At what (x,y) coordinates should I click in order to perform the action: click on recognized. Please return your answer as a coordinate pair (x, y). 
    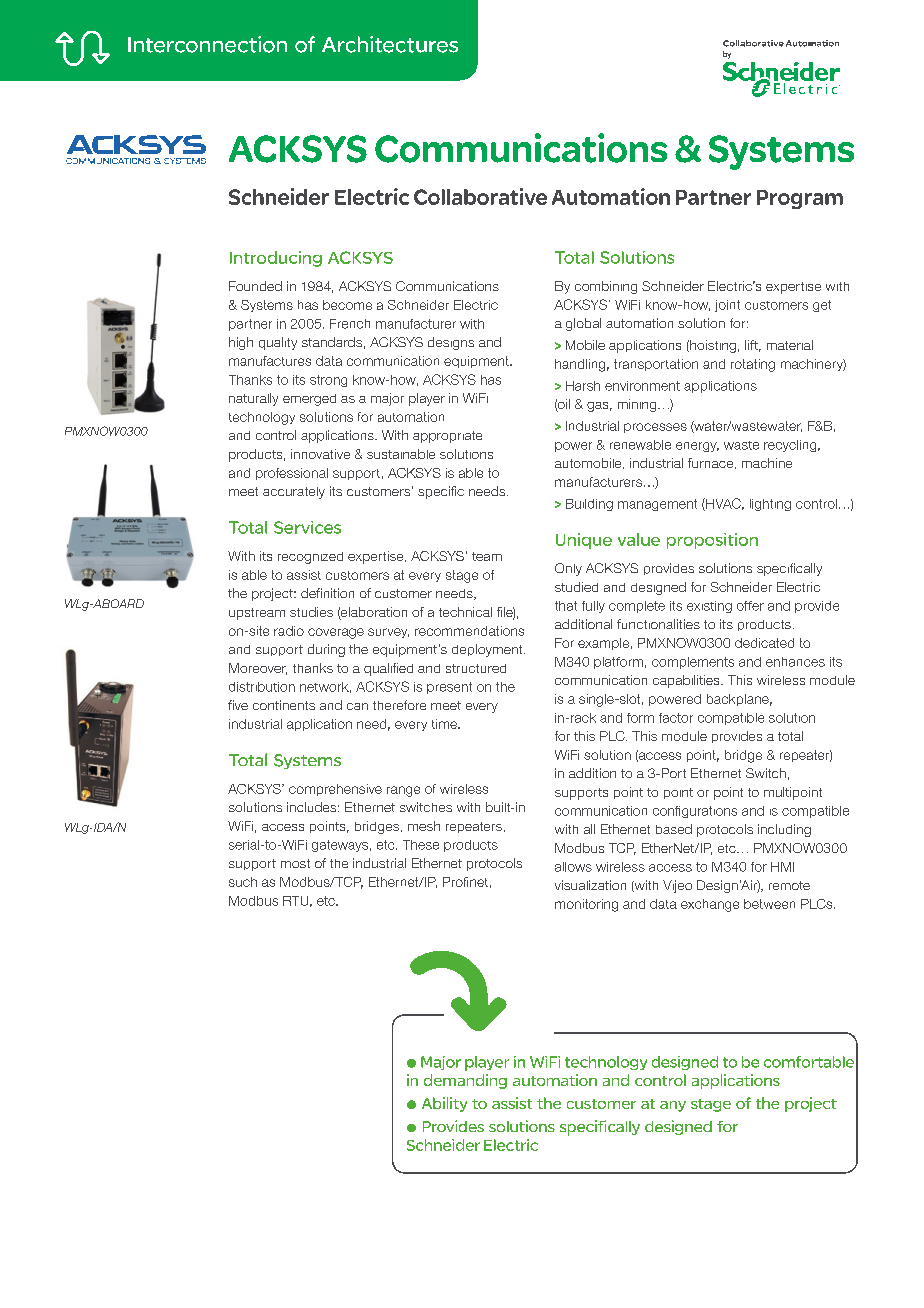
    Looking at the image, I should click on (310, 558).
